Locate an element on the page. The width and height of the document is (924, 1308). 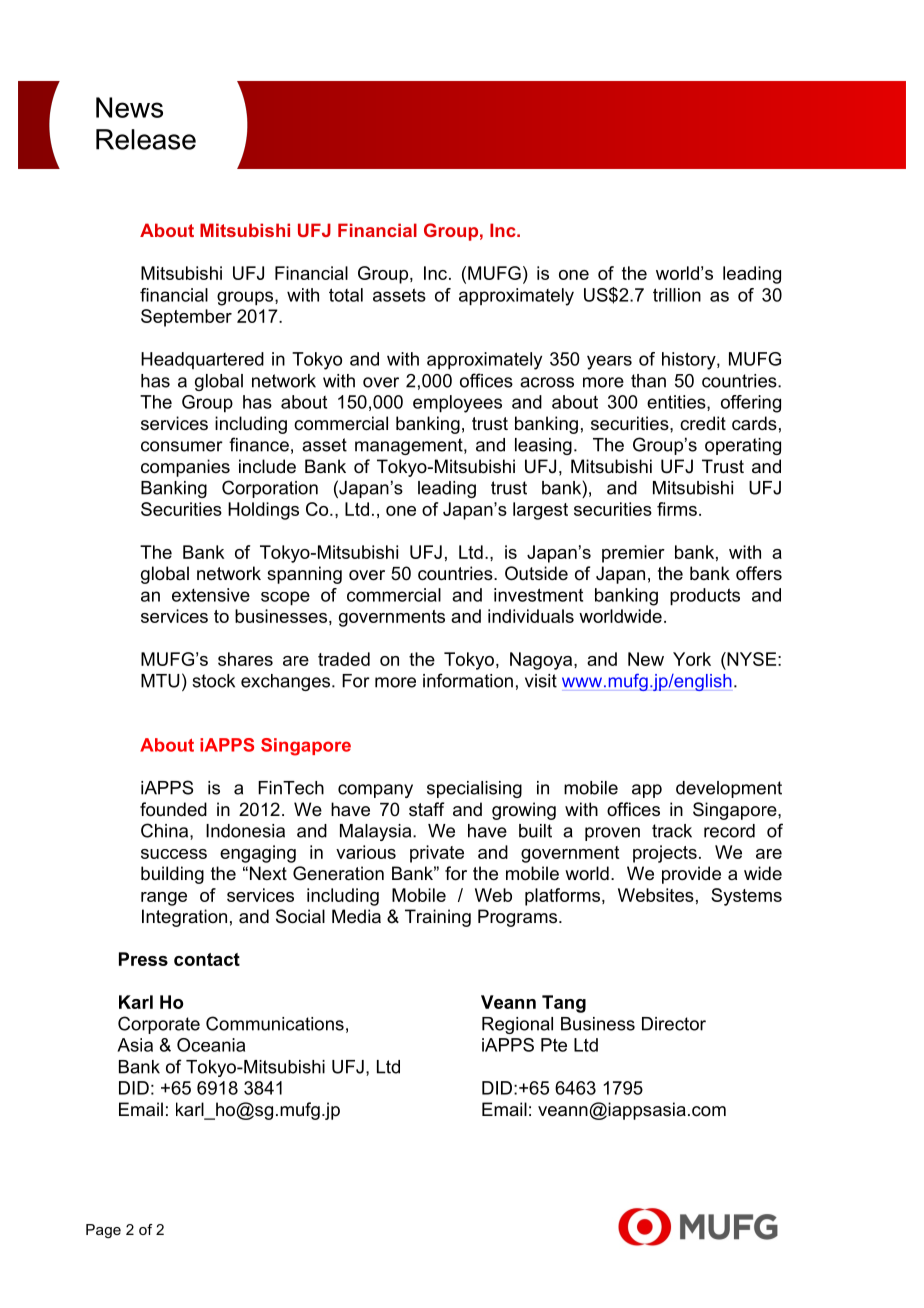
Release is located at coordinates (146, 139).
